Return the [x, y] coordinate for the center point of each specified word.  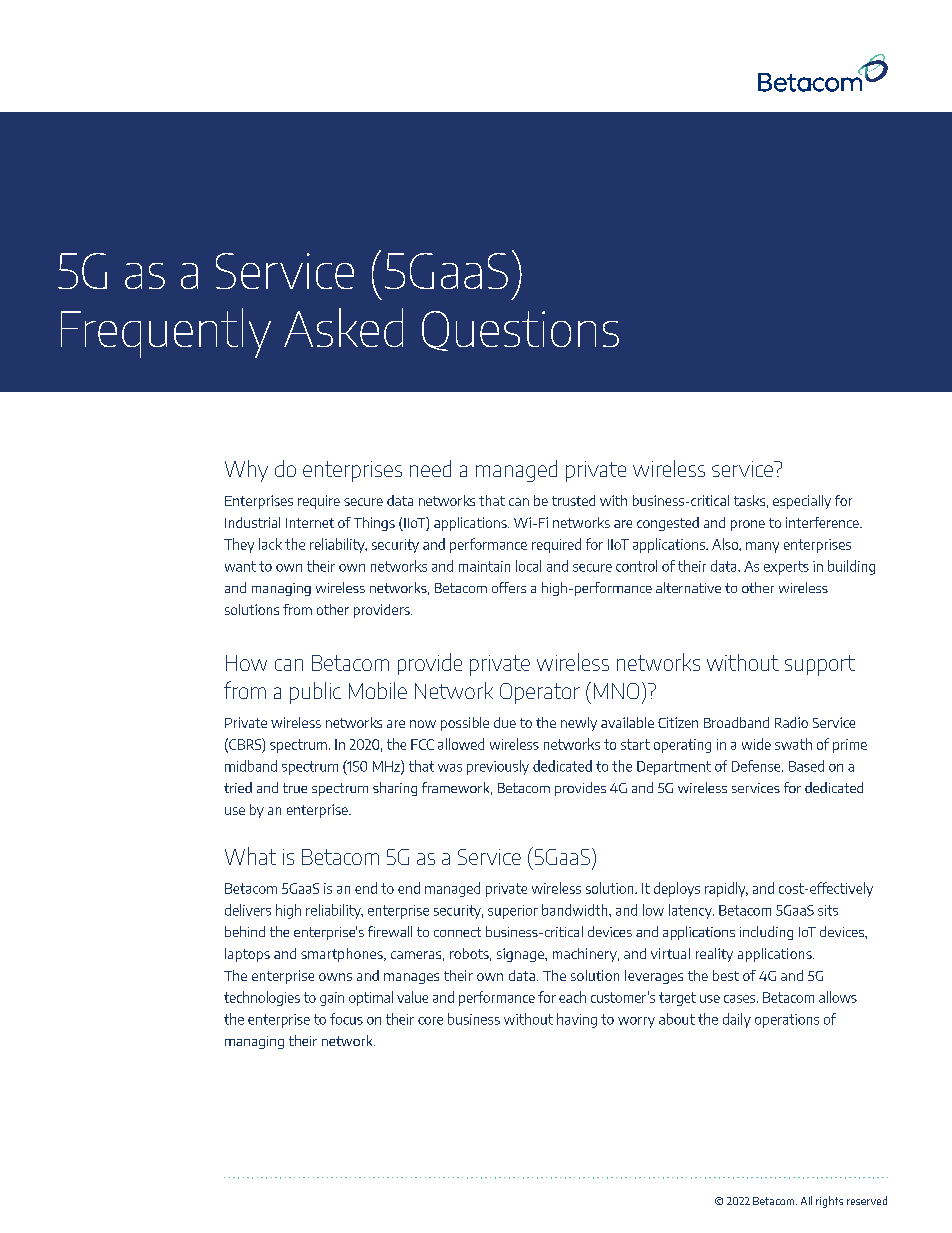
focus [346, 1019]
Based [806, 766]
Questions [520, 331]
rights [829, 1202]
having [577, 1020]
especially [802, 502]
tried [238, 787]
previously [498, 767]
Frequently [166, 333]
